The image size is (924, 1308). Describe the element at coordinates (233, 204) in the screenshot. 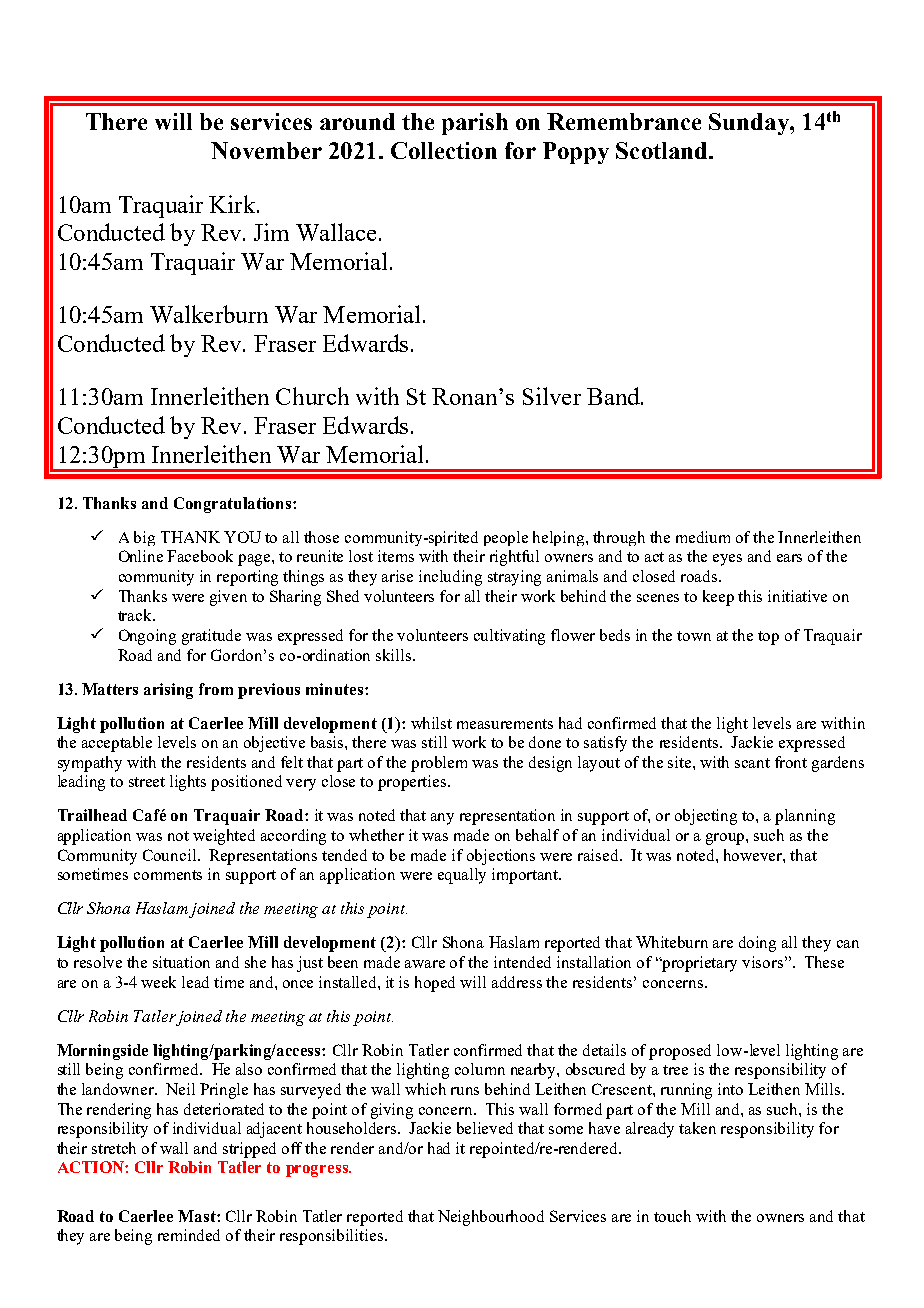

I see `Kirk` at that location.
